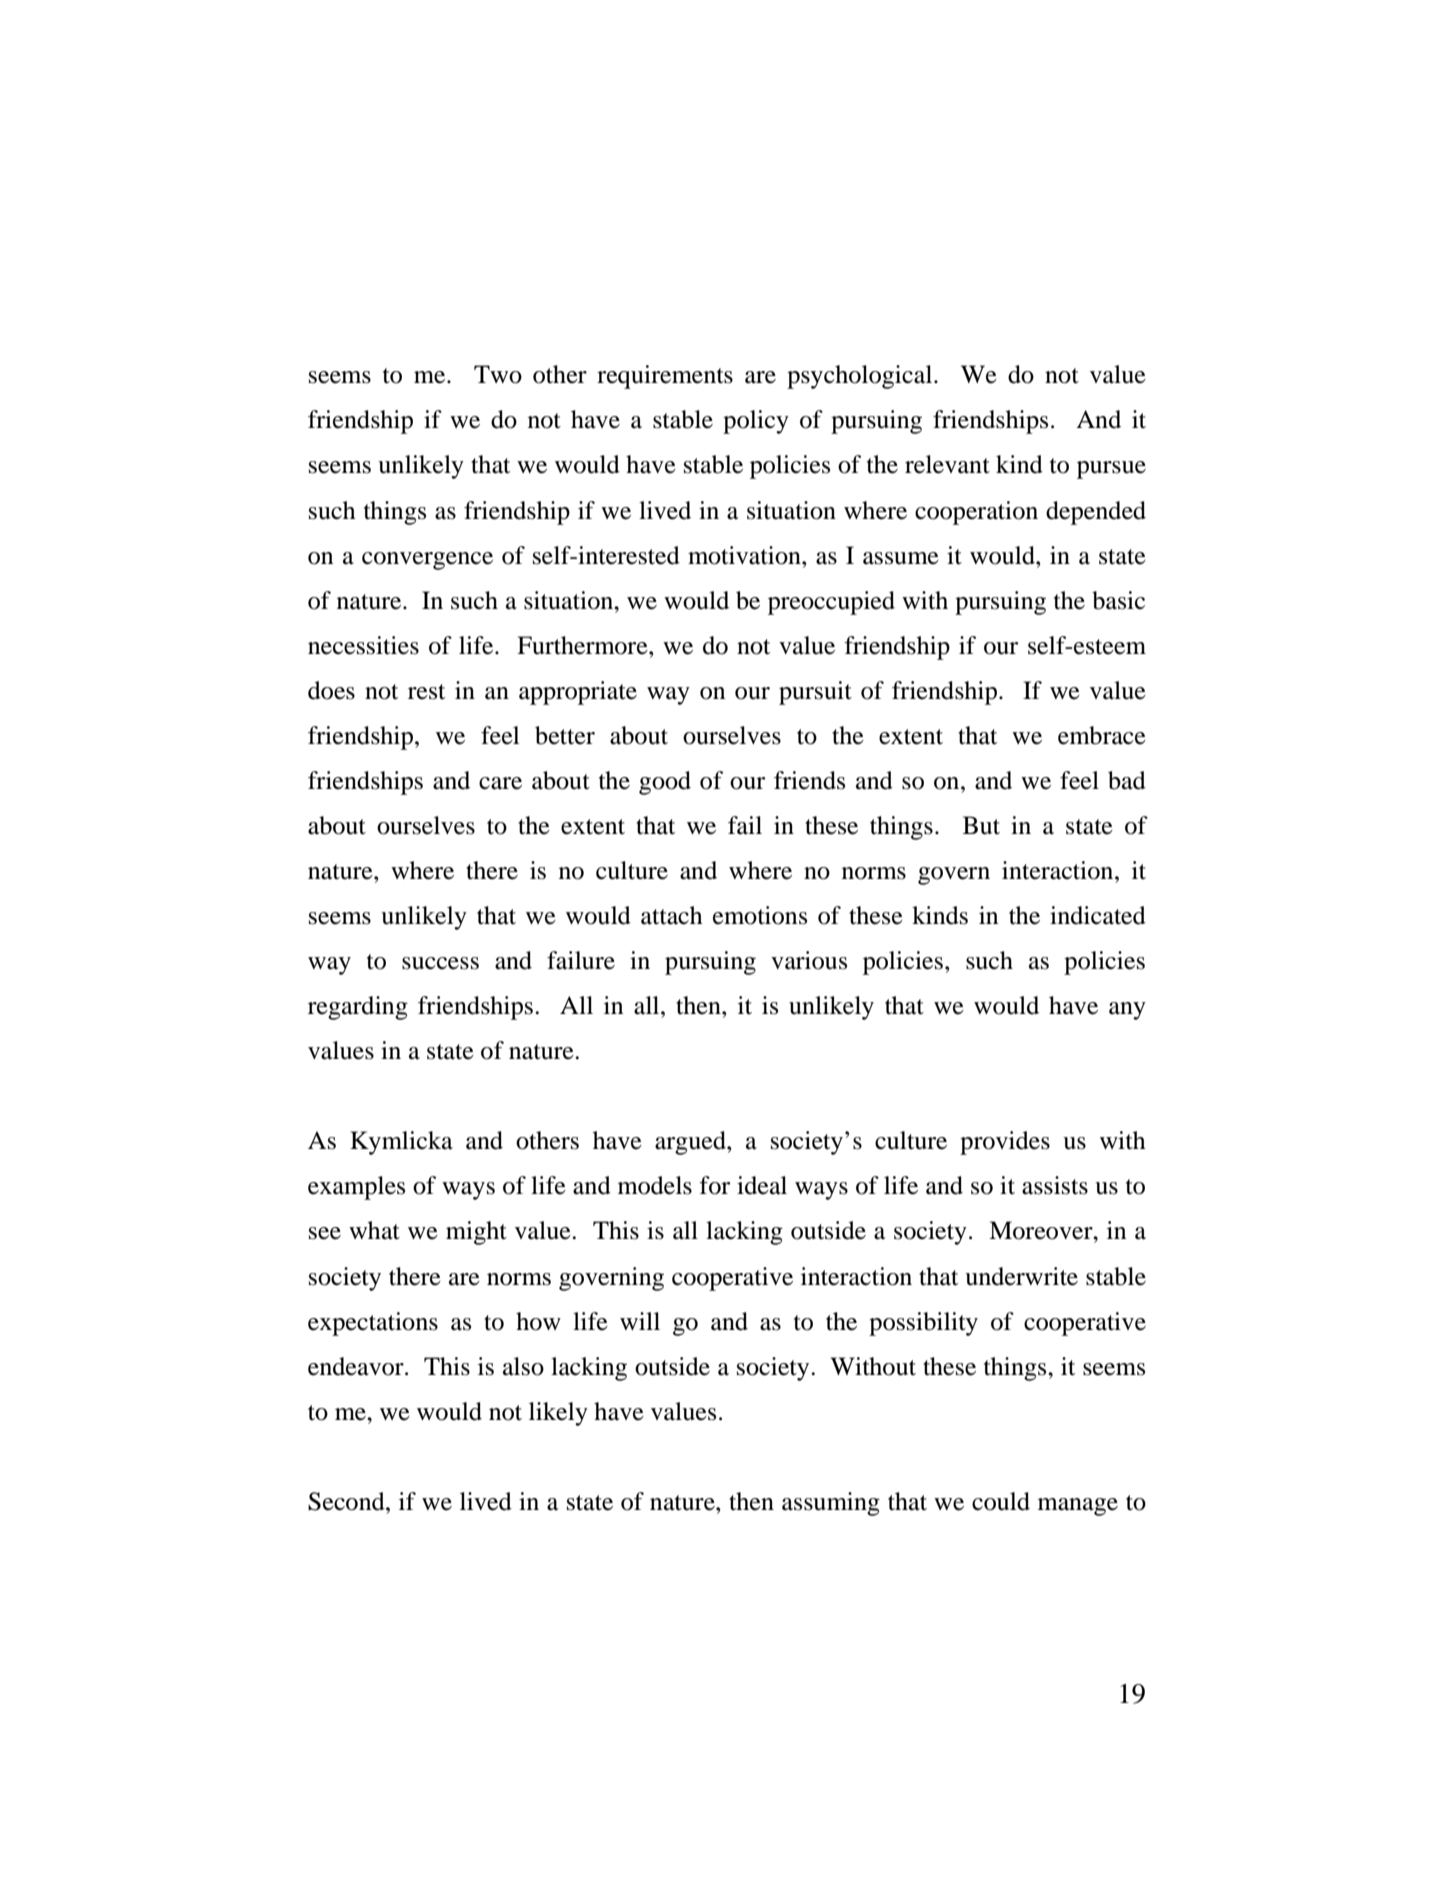 The height and width of the page is (1881, 1454). I want to click on policy, so click(756, 422).
